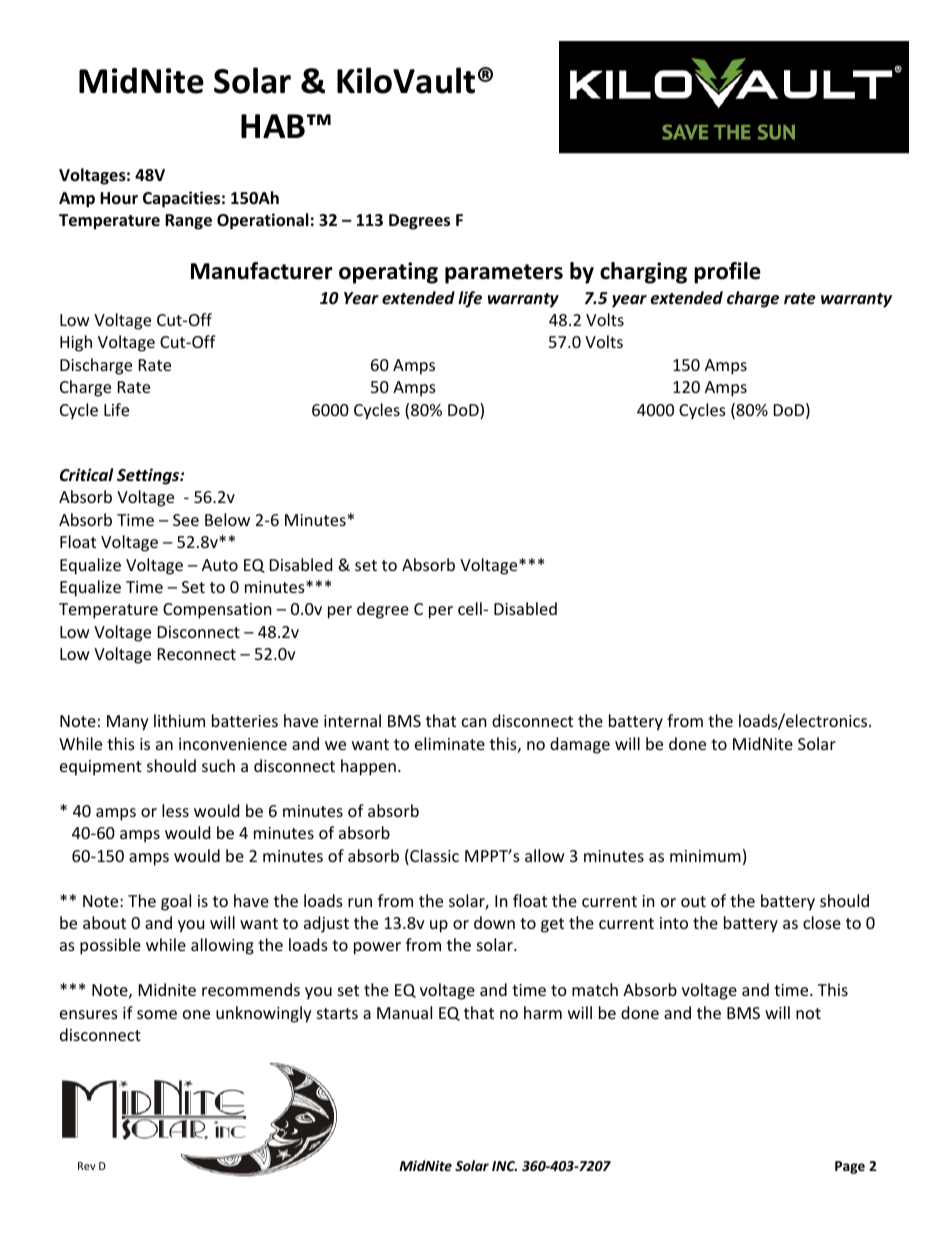  I want to click on Page, so click(850, 1167).
